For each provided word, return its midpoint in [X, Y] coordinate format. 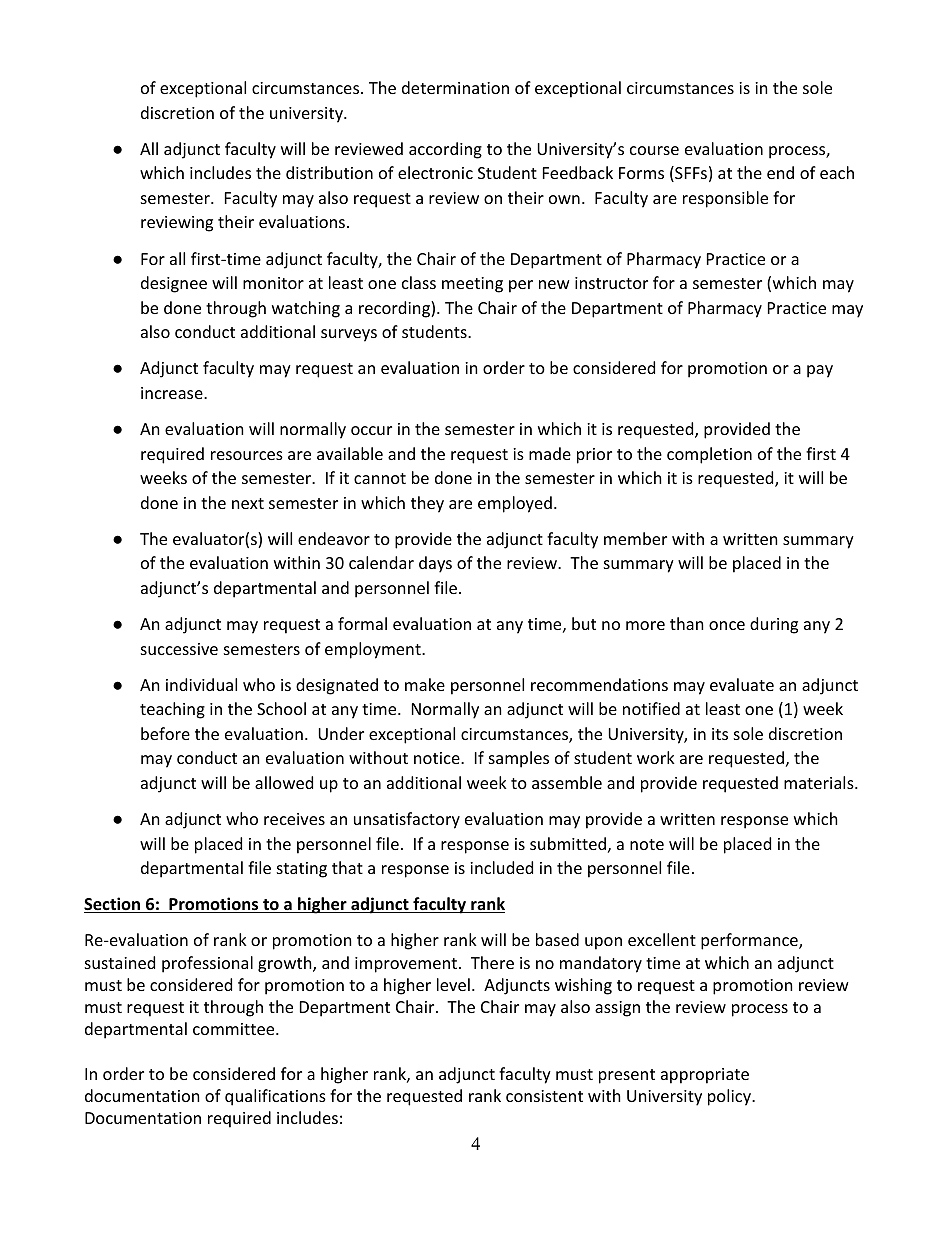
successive [179, 649]
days [435, 564]
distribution [329, 172]
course [654, 150]
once [727, 625]
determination [455, 87]
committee [235, 1029]
